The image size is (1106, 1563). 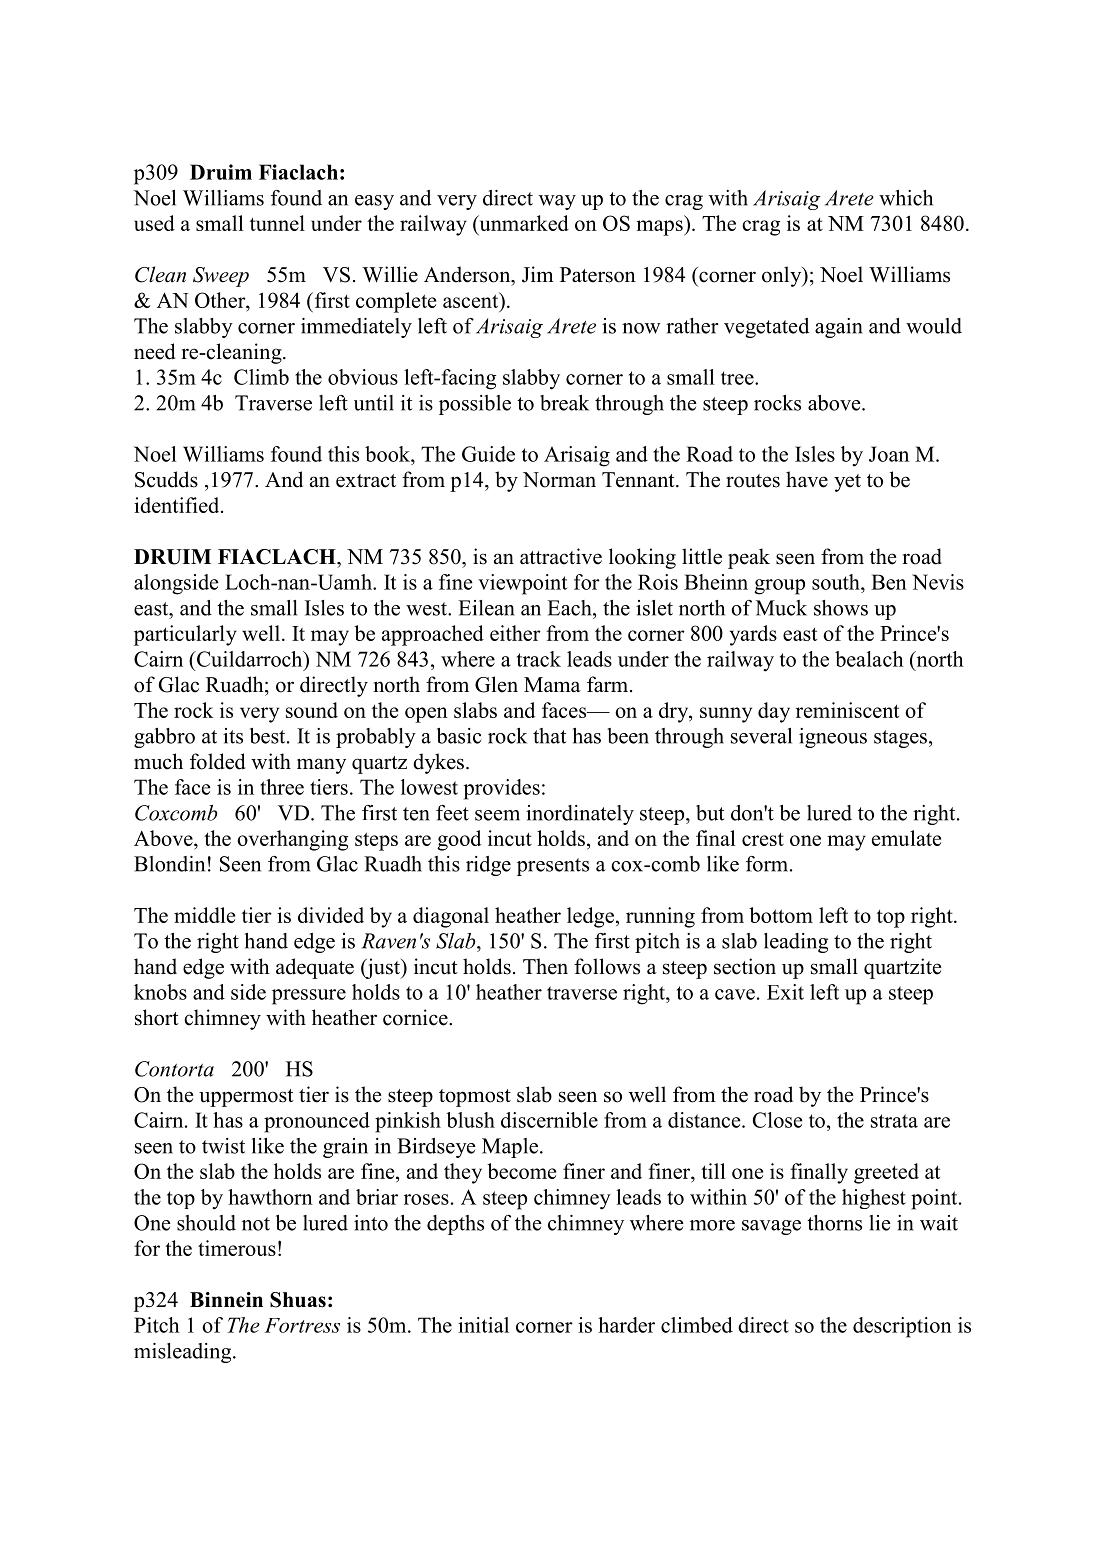 I want to click on igneous, so click(x=833, y=738).
